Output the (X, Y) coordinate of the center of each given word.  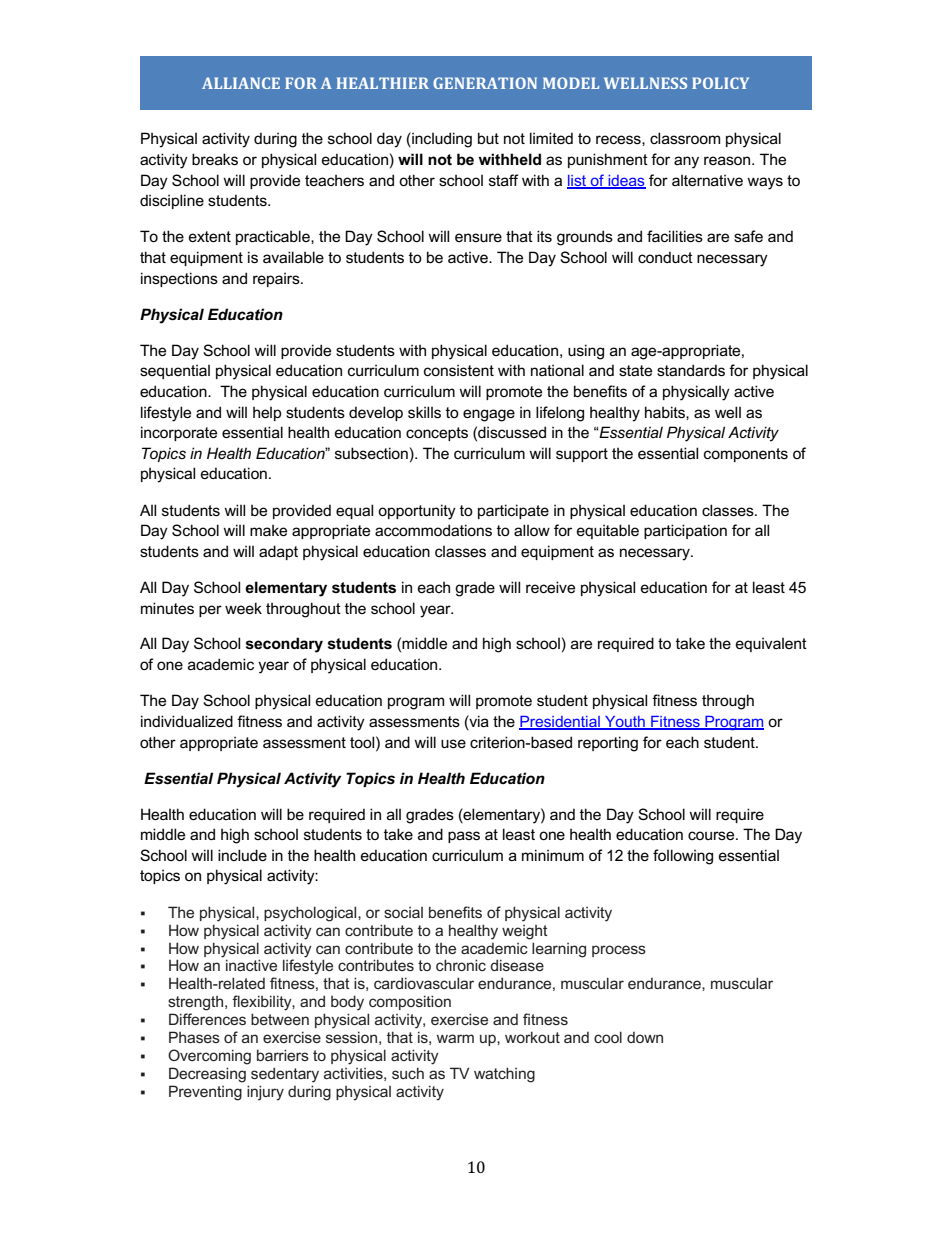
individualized (187, 721)
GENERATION (485, 83)
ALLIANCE (241, 83)
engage (489, 415)
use (453, 743)
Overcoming (209, 1057)
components (746, 455)
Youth (625, 722)
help (267, 414)
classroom (685, 138)
